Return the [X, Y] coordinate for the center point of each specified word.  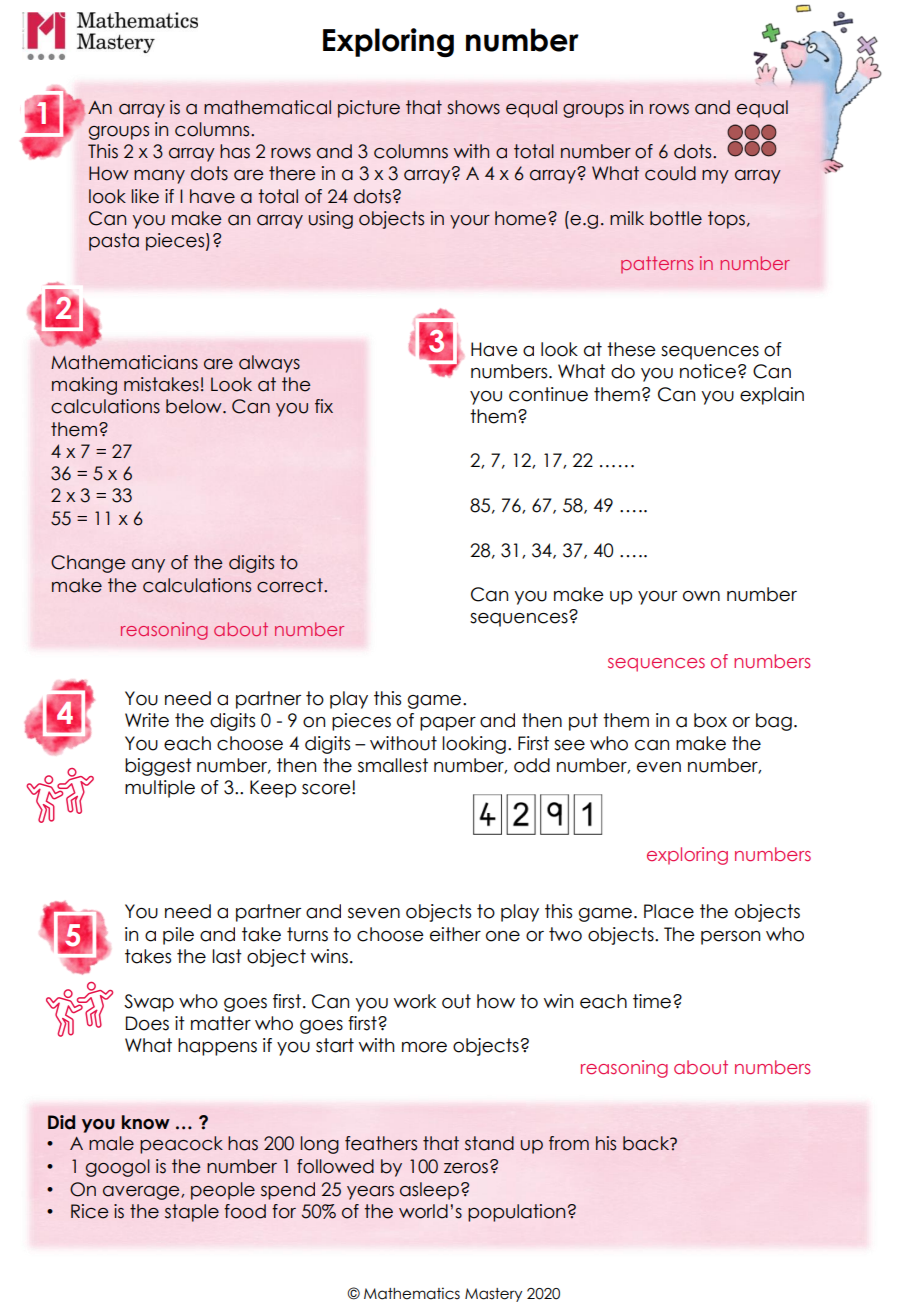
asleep [429, 1191]
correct [291, 585]
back [647, 1143]
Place [669, 911]
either [455, 934]
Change [88, 564]
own [701, 596]
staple [192, 1213]
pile [178, 936]
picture [369, 109]
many [159, 177]
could [670, 173]
